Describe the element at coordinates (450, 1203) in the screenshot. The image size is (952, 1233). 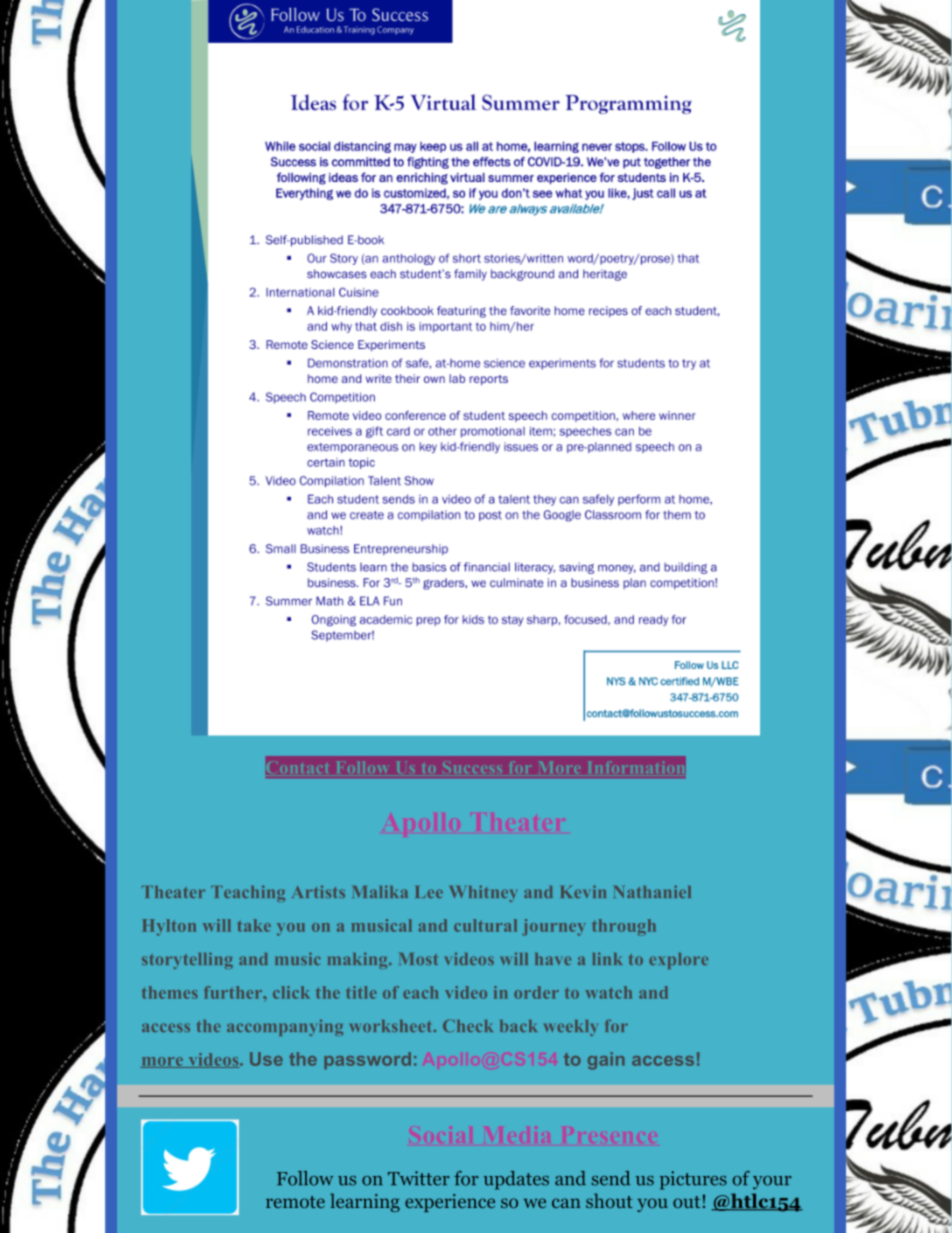
I see `experience` at that location.
